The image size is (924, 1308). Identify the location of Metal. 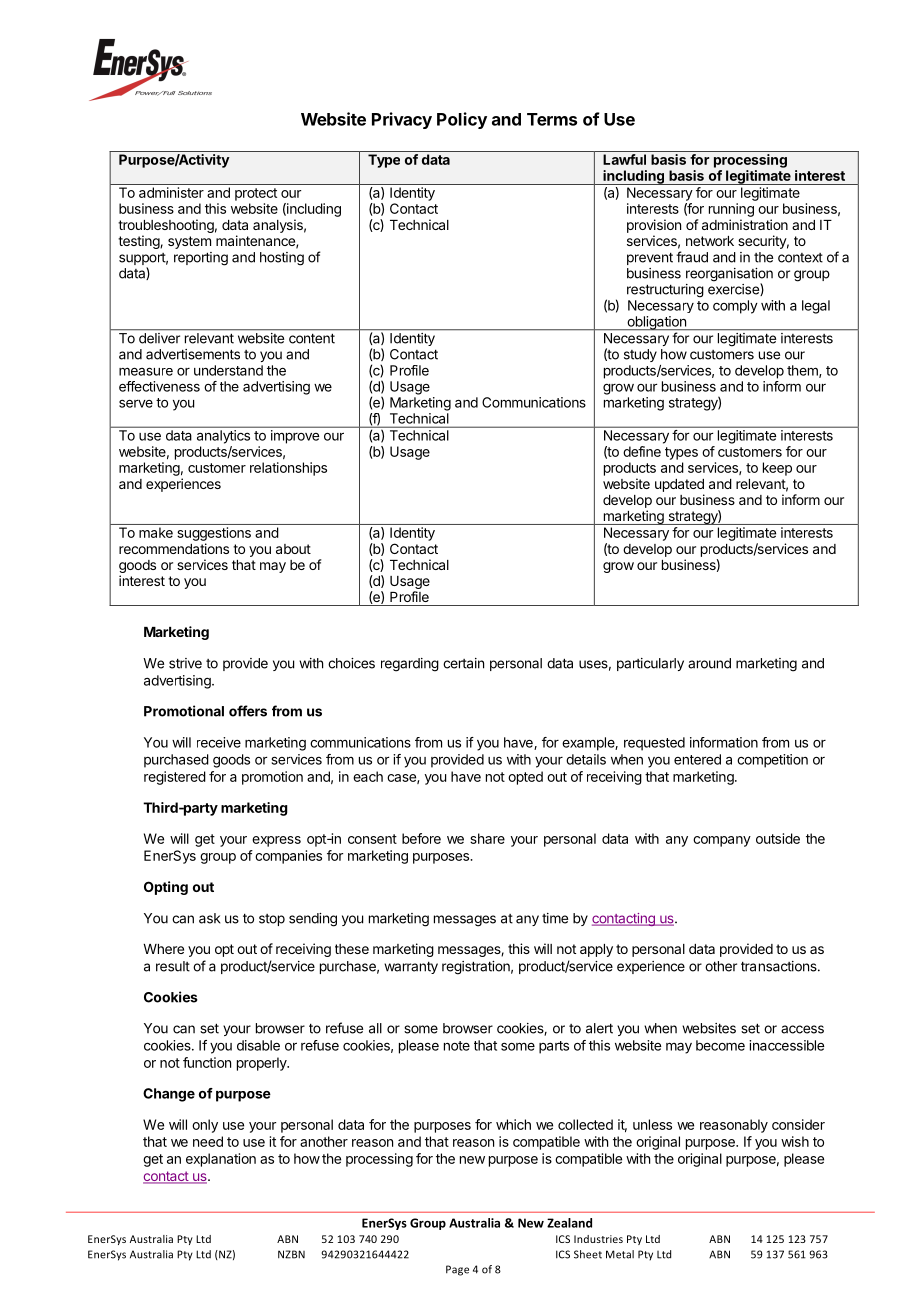
(620, 1254).
